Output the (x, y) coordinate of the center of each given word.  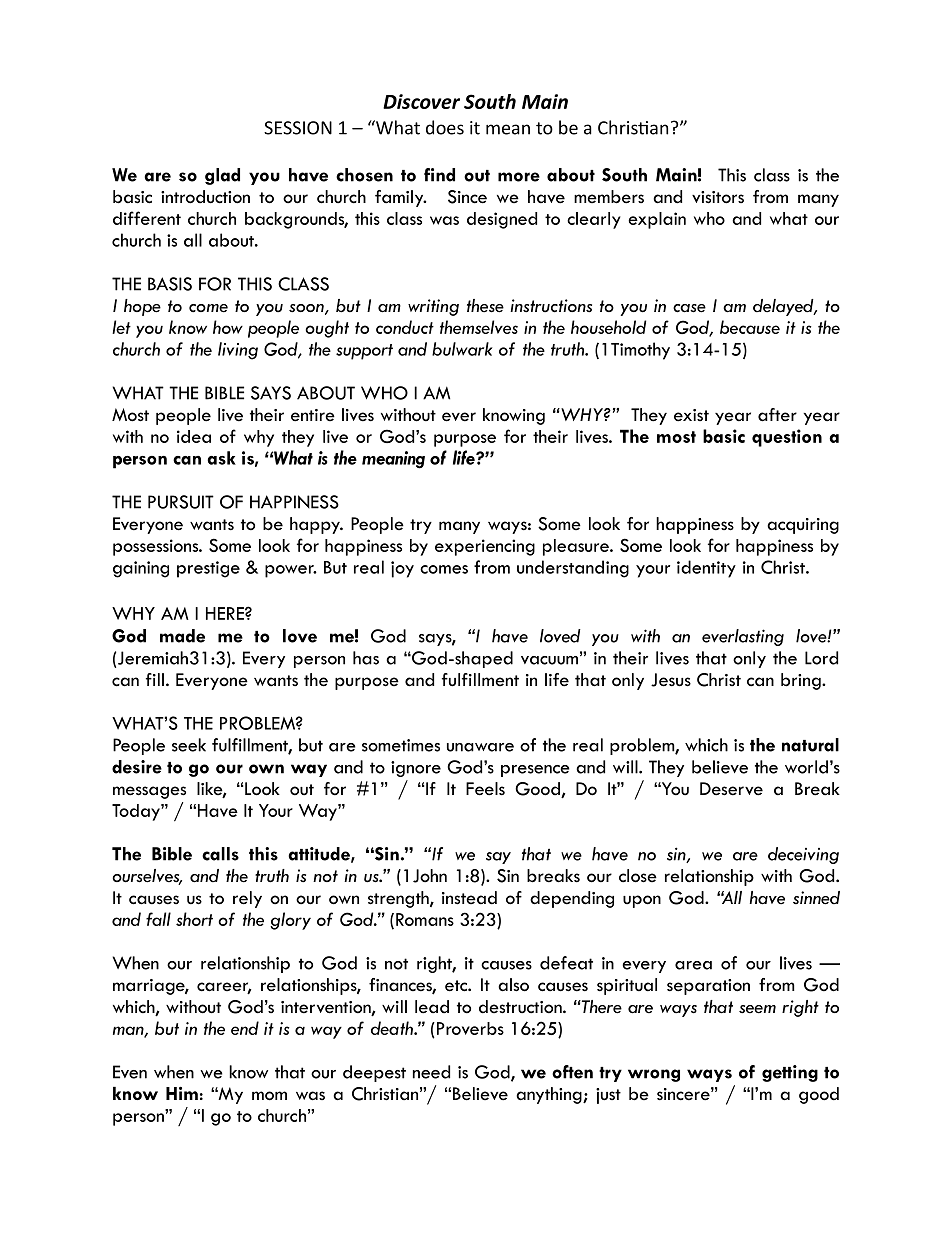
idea (194, 436)
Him (182, 1093)
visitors (718, 197)
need (431, 1072)
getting (790, 1073)
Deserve (731, 789)
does (445, 127)
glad (222, 176)
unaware (480, 747)
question (787, 438)
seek (189, 745)
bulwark (462, 349)
